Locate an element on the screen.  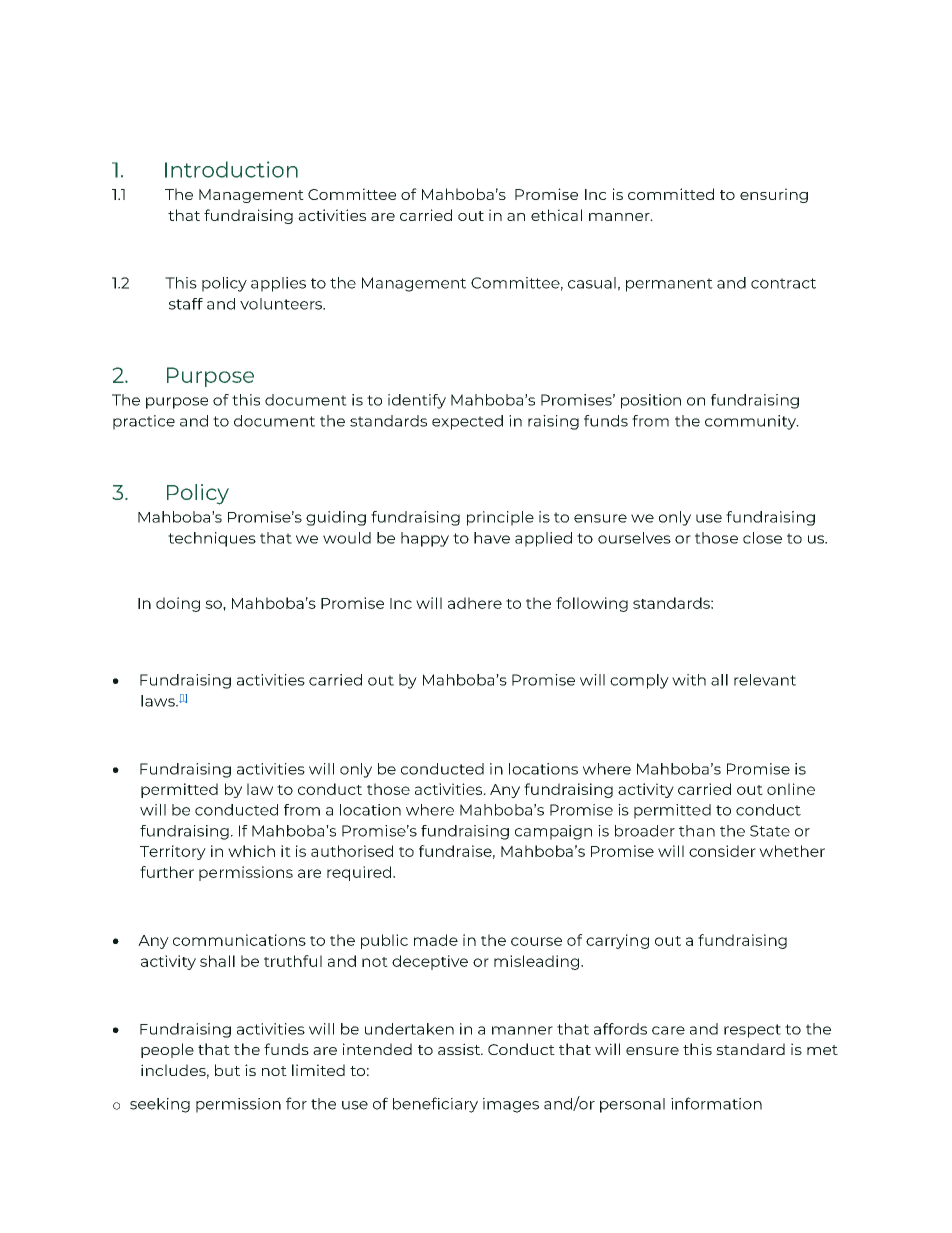
but is located at coordinates (227, 1070).
